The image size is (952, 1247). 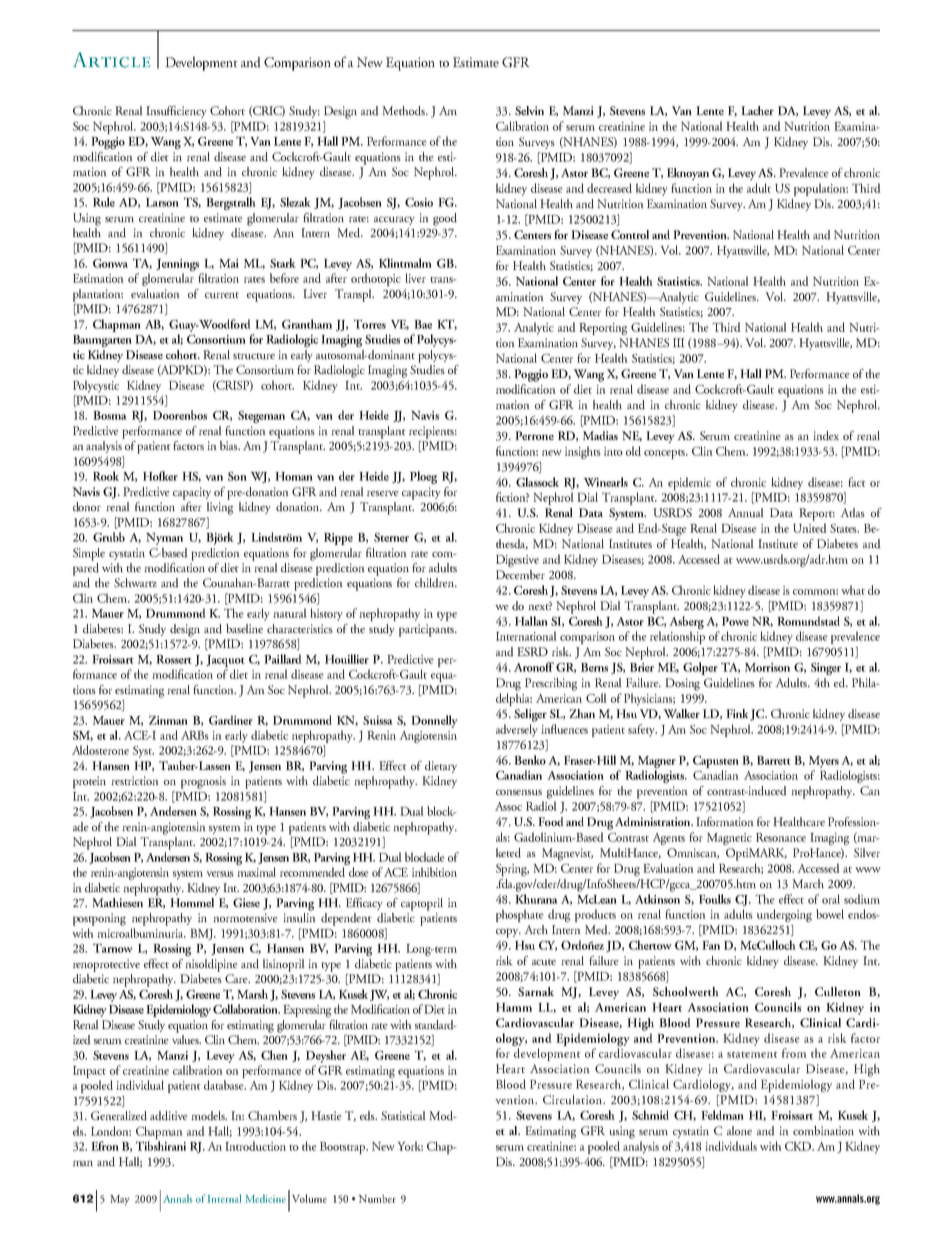 What do you see at coordinates (767, 667) in the screenshot?
I see `Morrison` at bounding box center [767, 667].
